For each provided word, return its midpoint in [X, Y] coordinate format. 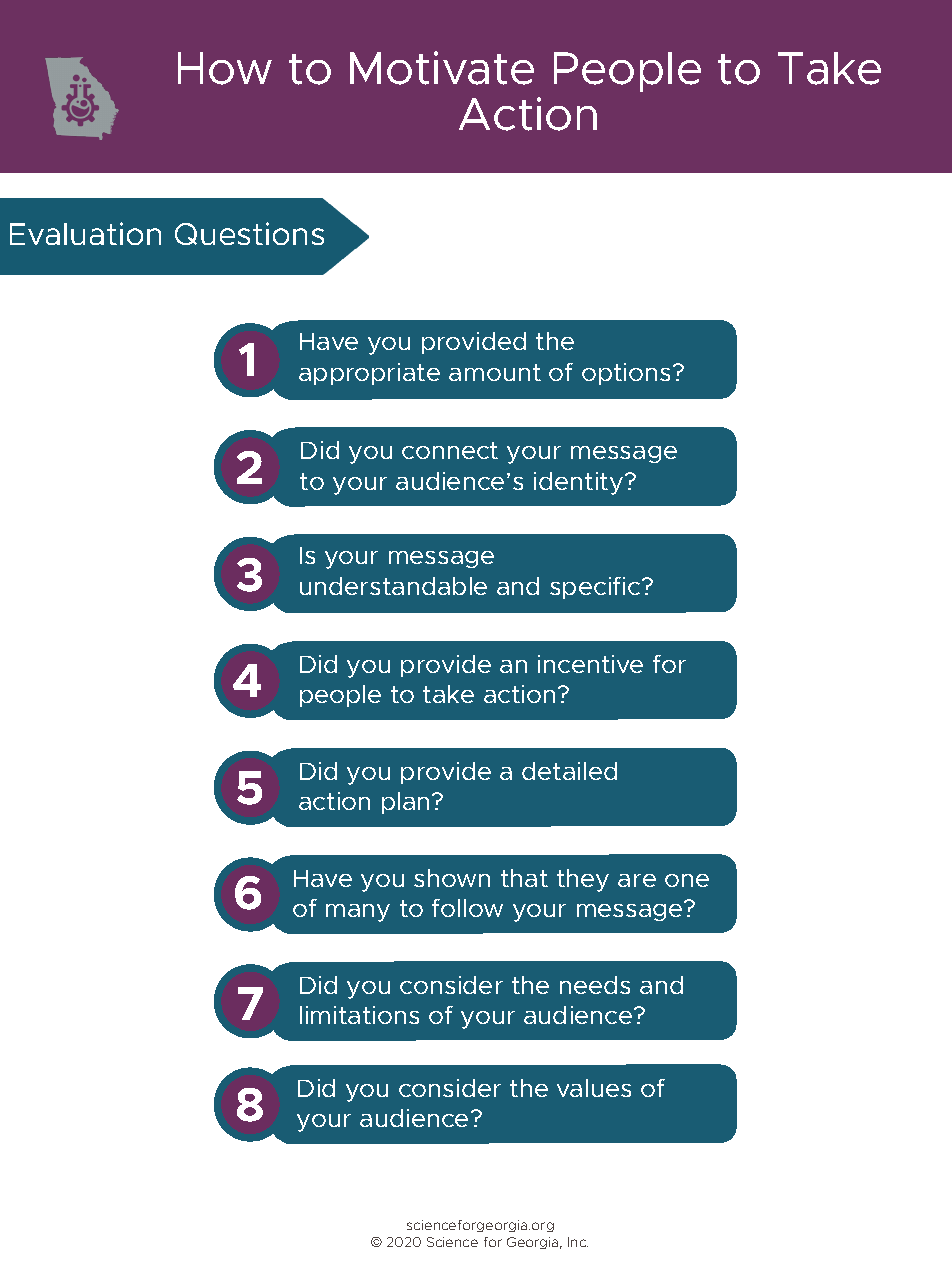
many [358, 913]
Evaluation [85, 233]
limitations [359, 1015]
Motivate [442, 68]
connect [450, 450]
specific [596, 588]
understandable [393, 586]
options [626, 374]
